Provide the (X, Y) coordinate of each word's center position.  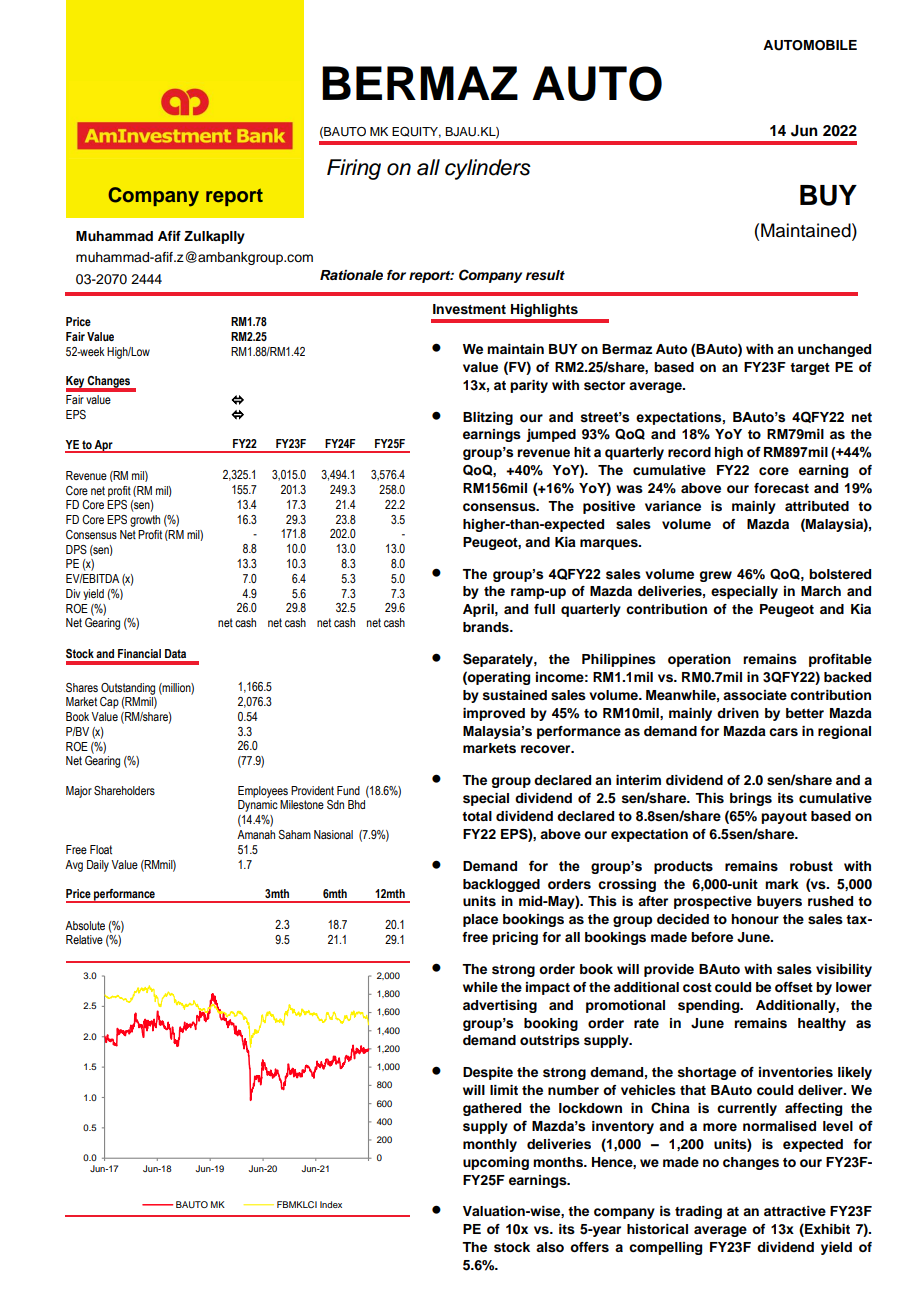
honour (755, 919)
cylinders (488, 169)
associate (755, 695)
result (545, 275)
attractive (795, 1211)
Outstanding (128, 689)
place (480, 920)
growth (145, 521)
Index (331, 1204)
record (689, 452)
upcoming (496, 1163)
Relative (84, 939)
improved (494, 714)
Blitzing (488, 418)
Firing (354, 169)
